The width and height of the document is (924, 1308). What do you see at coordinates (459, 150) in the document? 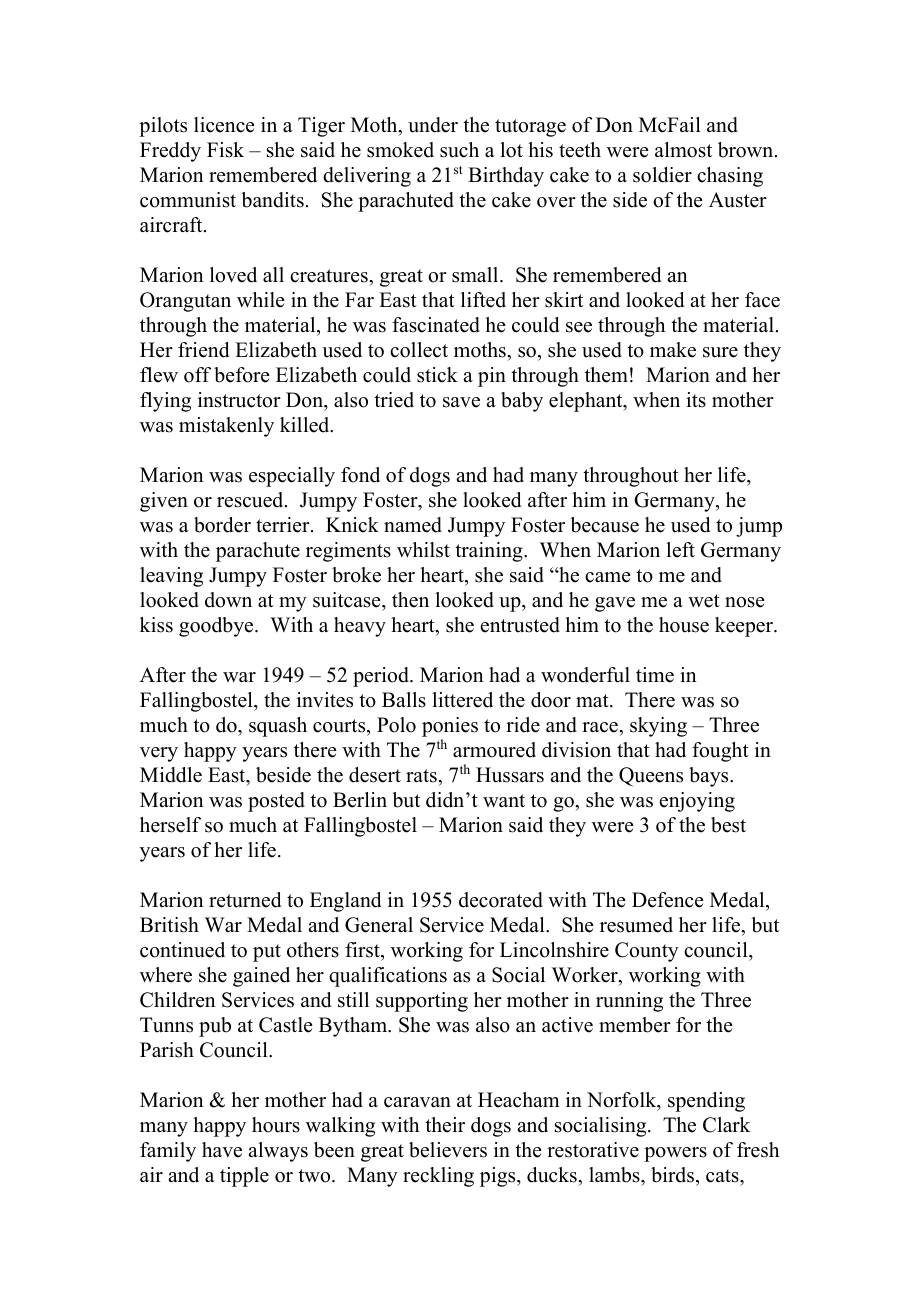
I see `such` at bounding box center [459, 150].
